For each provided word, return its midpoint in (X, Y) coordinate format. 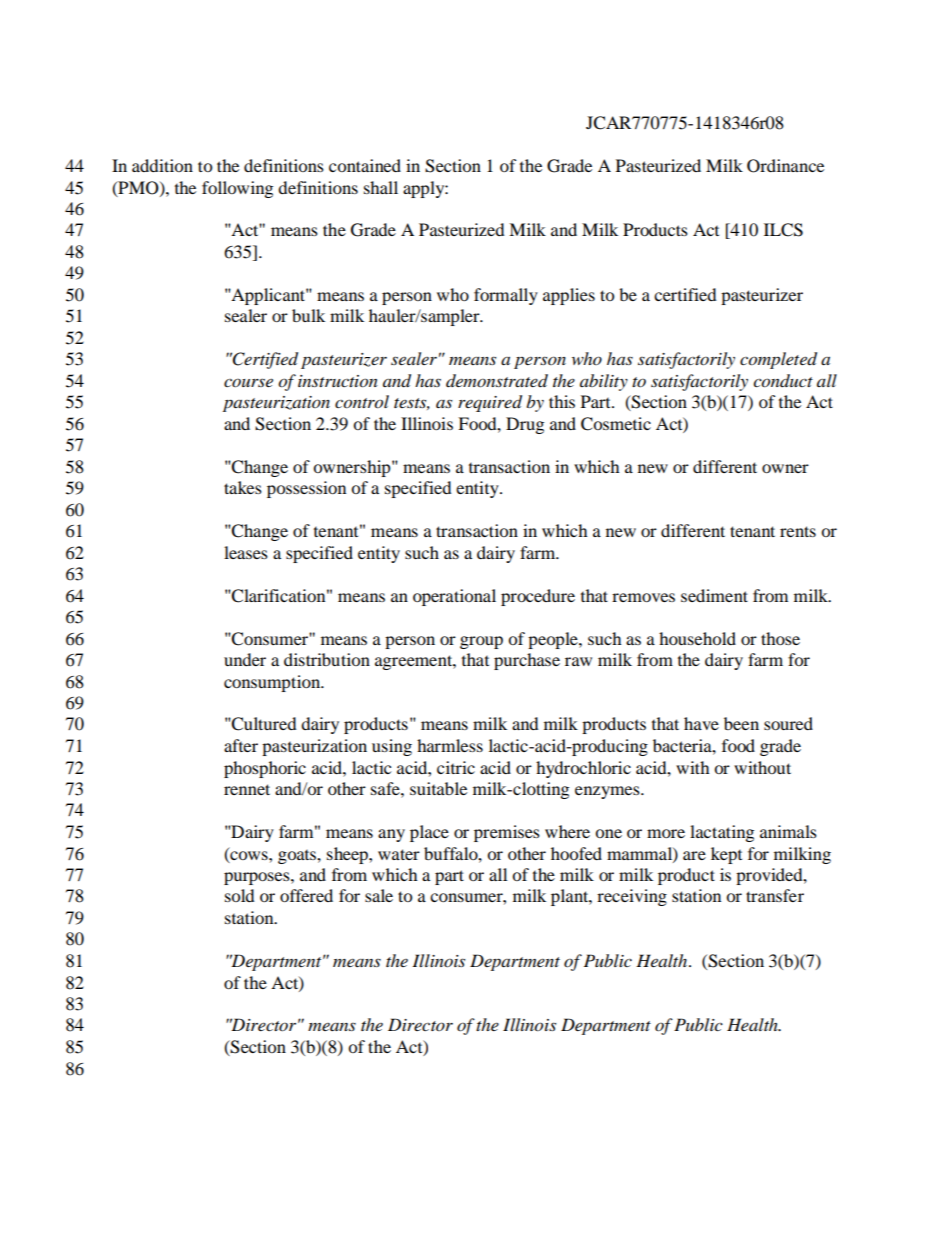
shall (381, 187)
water (399, 854)
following (237, 189)
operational (454, 597)
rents (798, 531)
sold (240, 895)
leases (246, 552)
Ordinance (785, 166)
